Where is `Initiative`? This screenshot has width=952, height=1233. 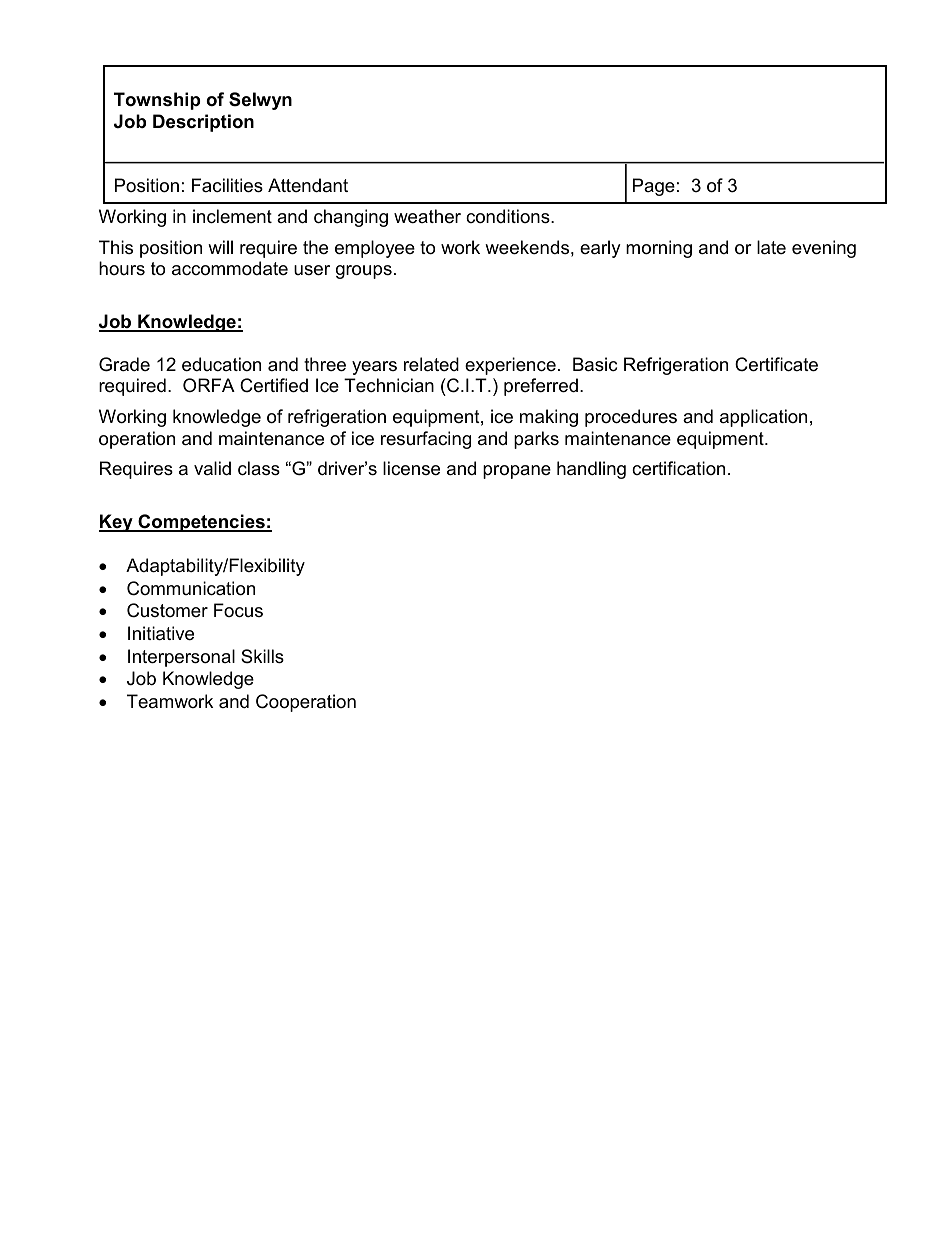 Initiative is located at coordinates (161, 633).
